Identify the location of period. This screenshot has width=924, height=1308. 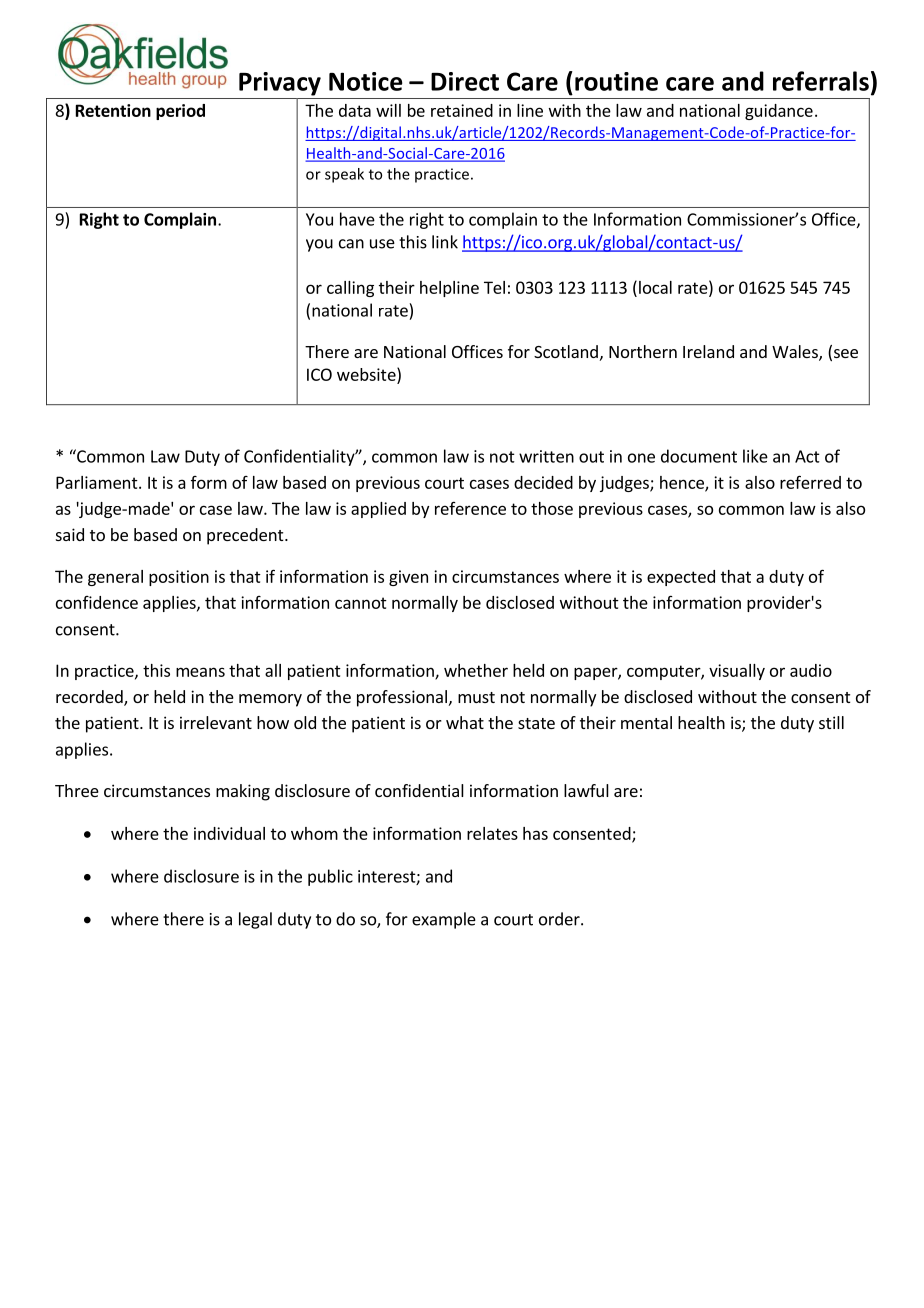
(180, 112).
